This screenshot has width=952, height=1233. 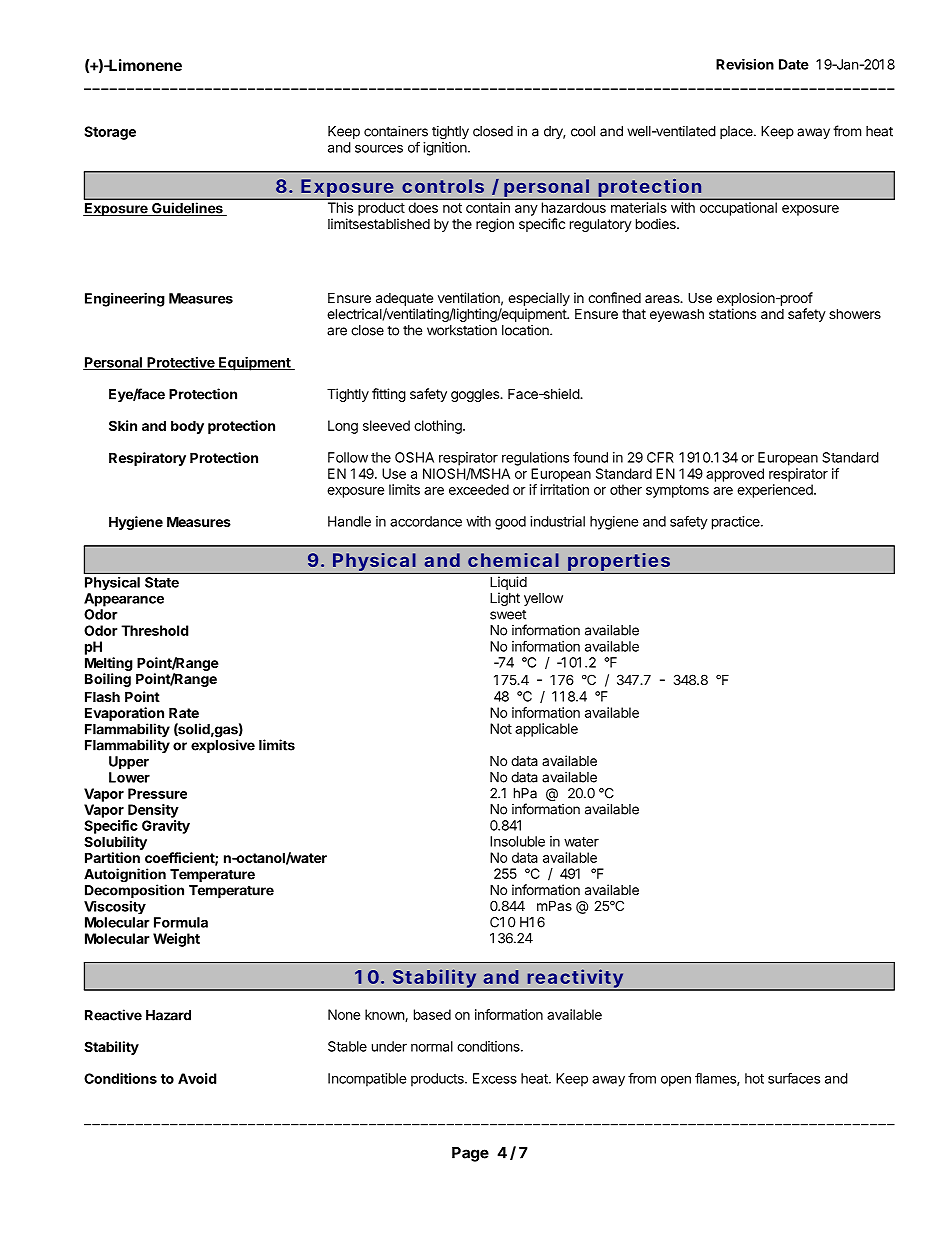 What do you see at coordinates (737, 523) in the screenshot?
I see `practice` at bounding box center [737, 523].
